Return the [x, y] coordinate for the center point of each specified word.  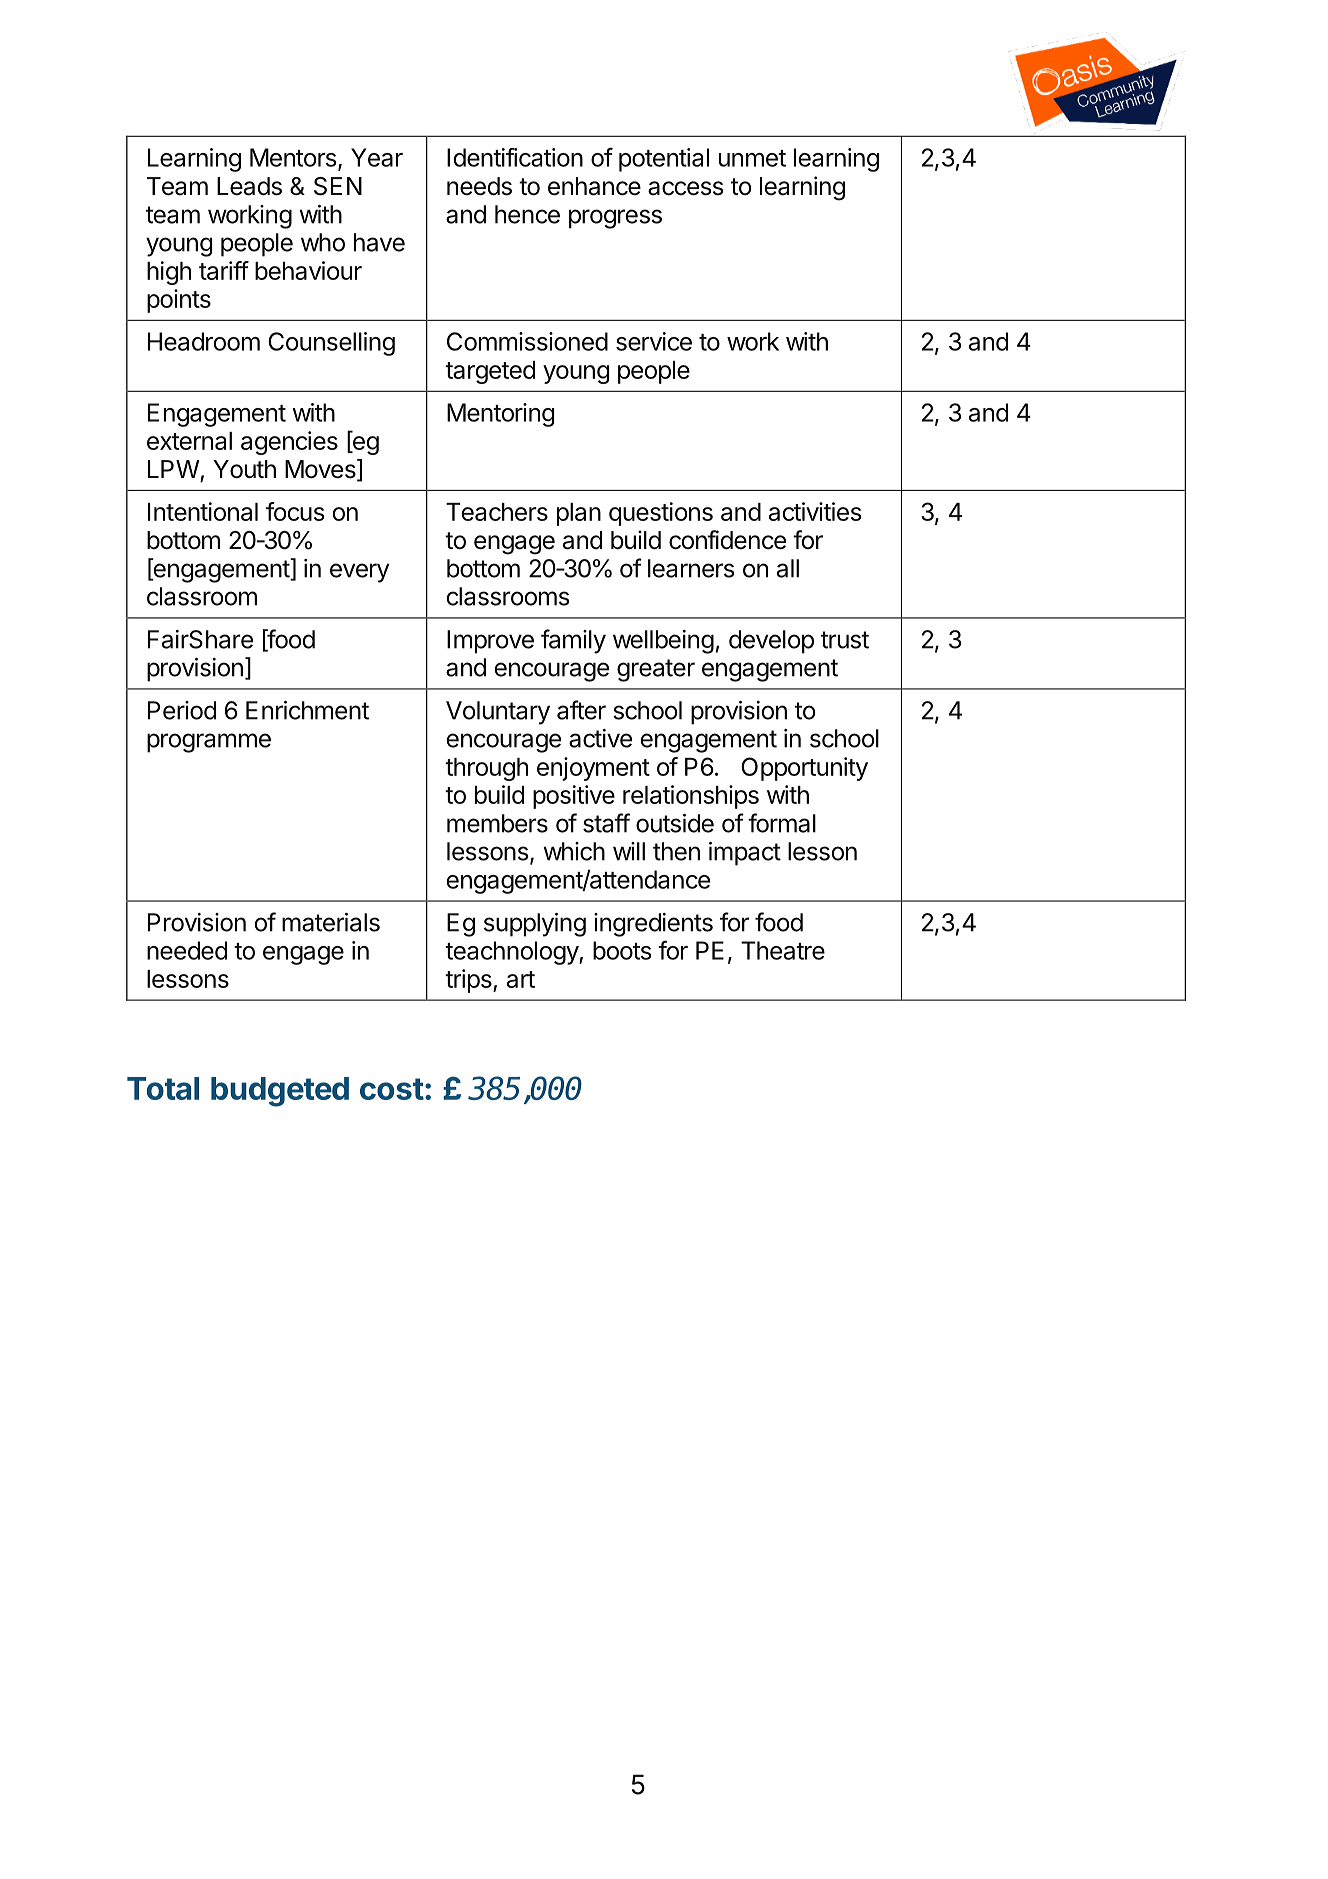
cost [392, 1089]
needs [479, 186]
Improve [490, 642]
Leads [249, 186]
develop [771, 642]
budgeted [280, 1092]
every [359, 573]
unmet [752, 158]
